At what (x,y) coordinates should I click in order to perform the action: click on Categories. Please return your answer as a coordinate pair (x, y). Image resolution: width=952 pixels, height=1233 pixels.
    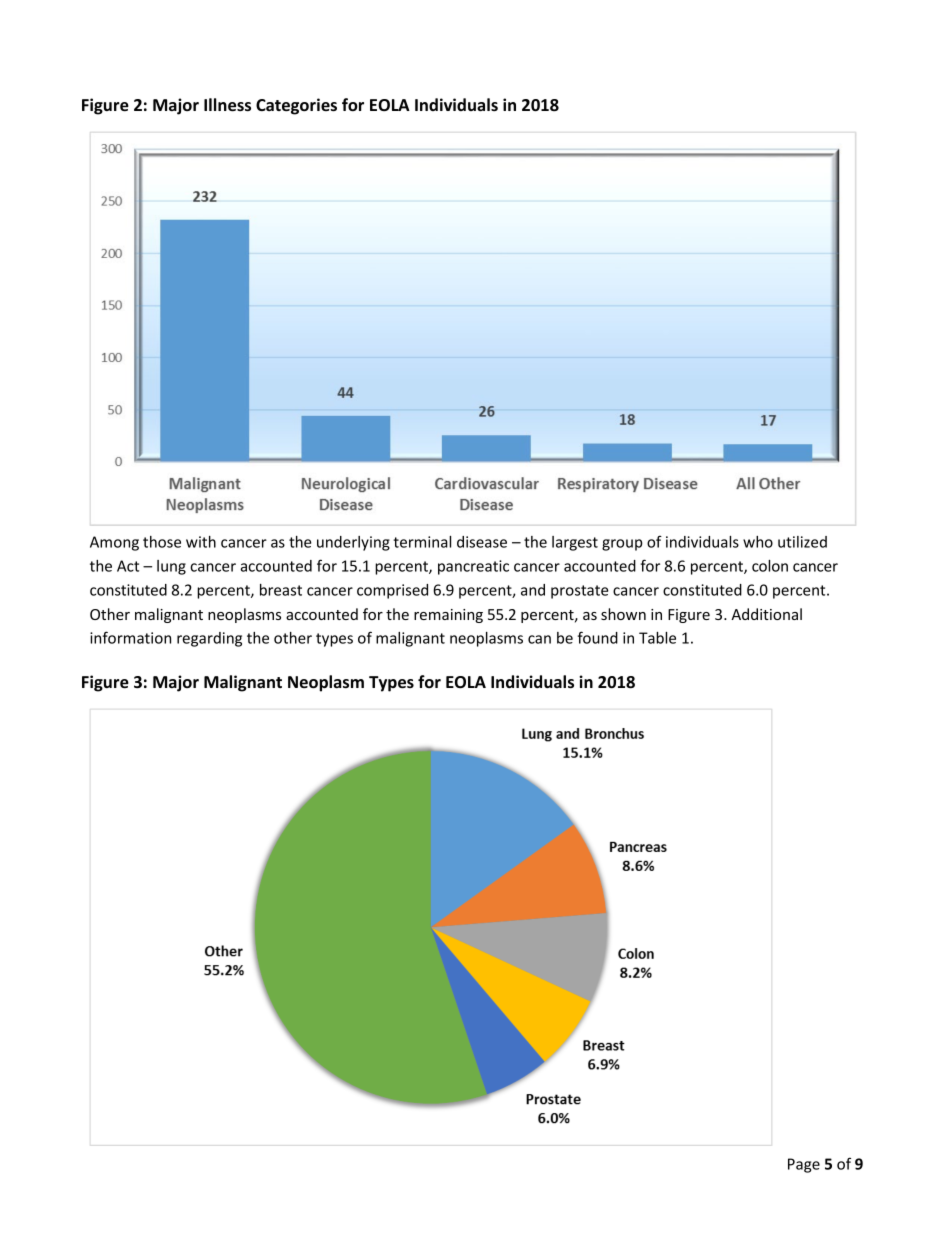
    Looking at the image, I should click on (296, 106).
